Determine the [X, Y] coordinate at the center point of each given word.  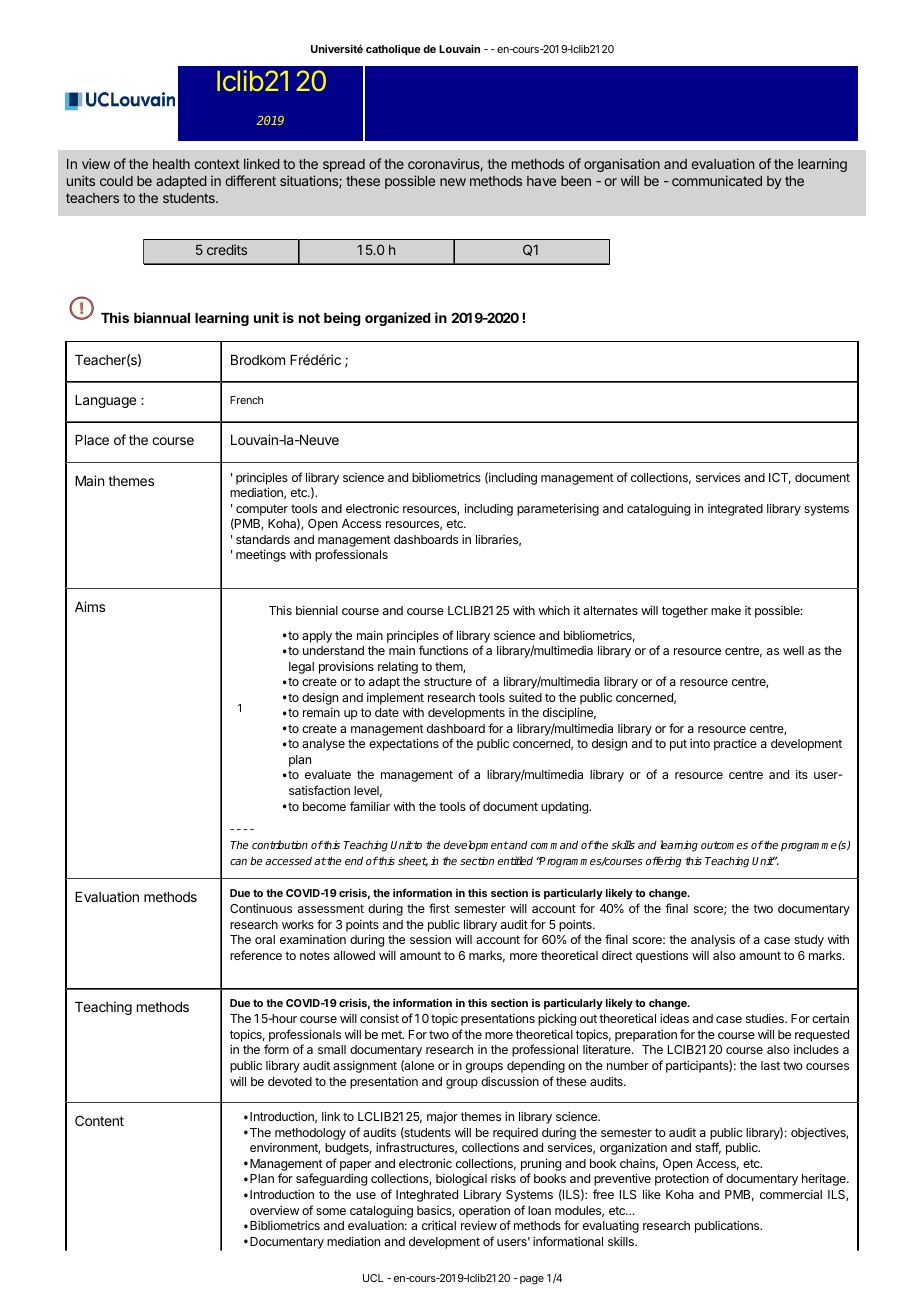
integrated [735, 510]
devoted [290, 1081]
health [171, 164]
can [238, 862]
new [453, 182]
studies [766, 1018]
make [726, 610]
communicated [717, 180]
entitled [515, 860]
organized [397, 319]
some [331, 1211]
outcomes [724, 845]
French [246, 400]
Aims [90, 606]
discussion [510, 1081]
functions [443, 650]
